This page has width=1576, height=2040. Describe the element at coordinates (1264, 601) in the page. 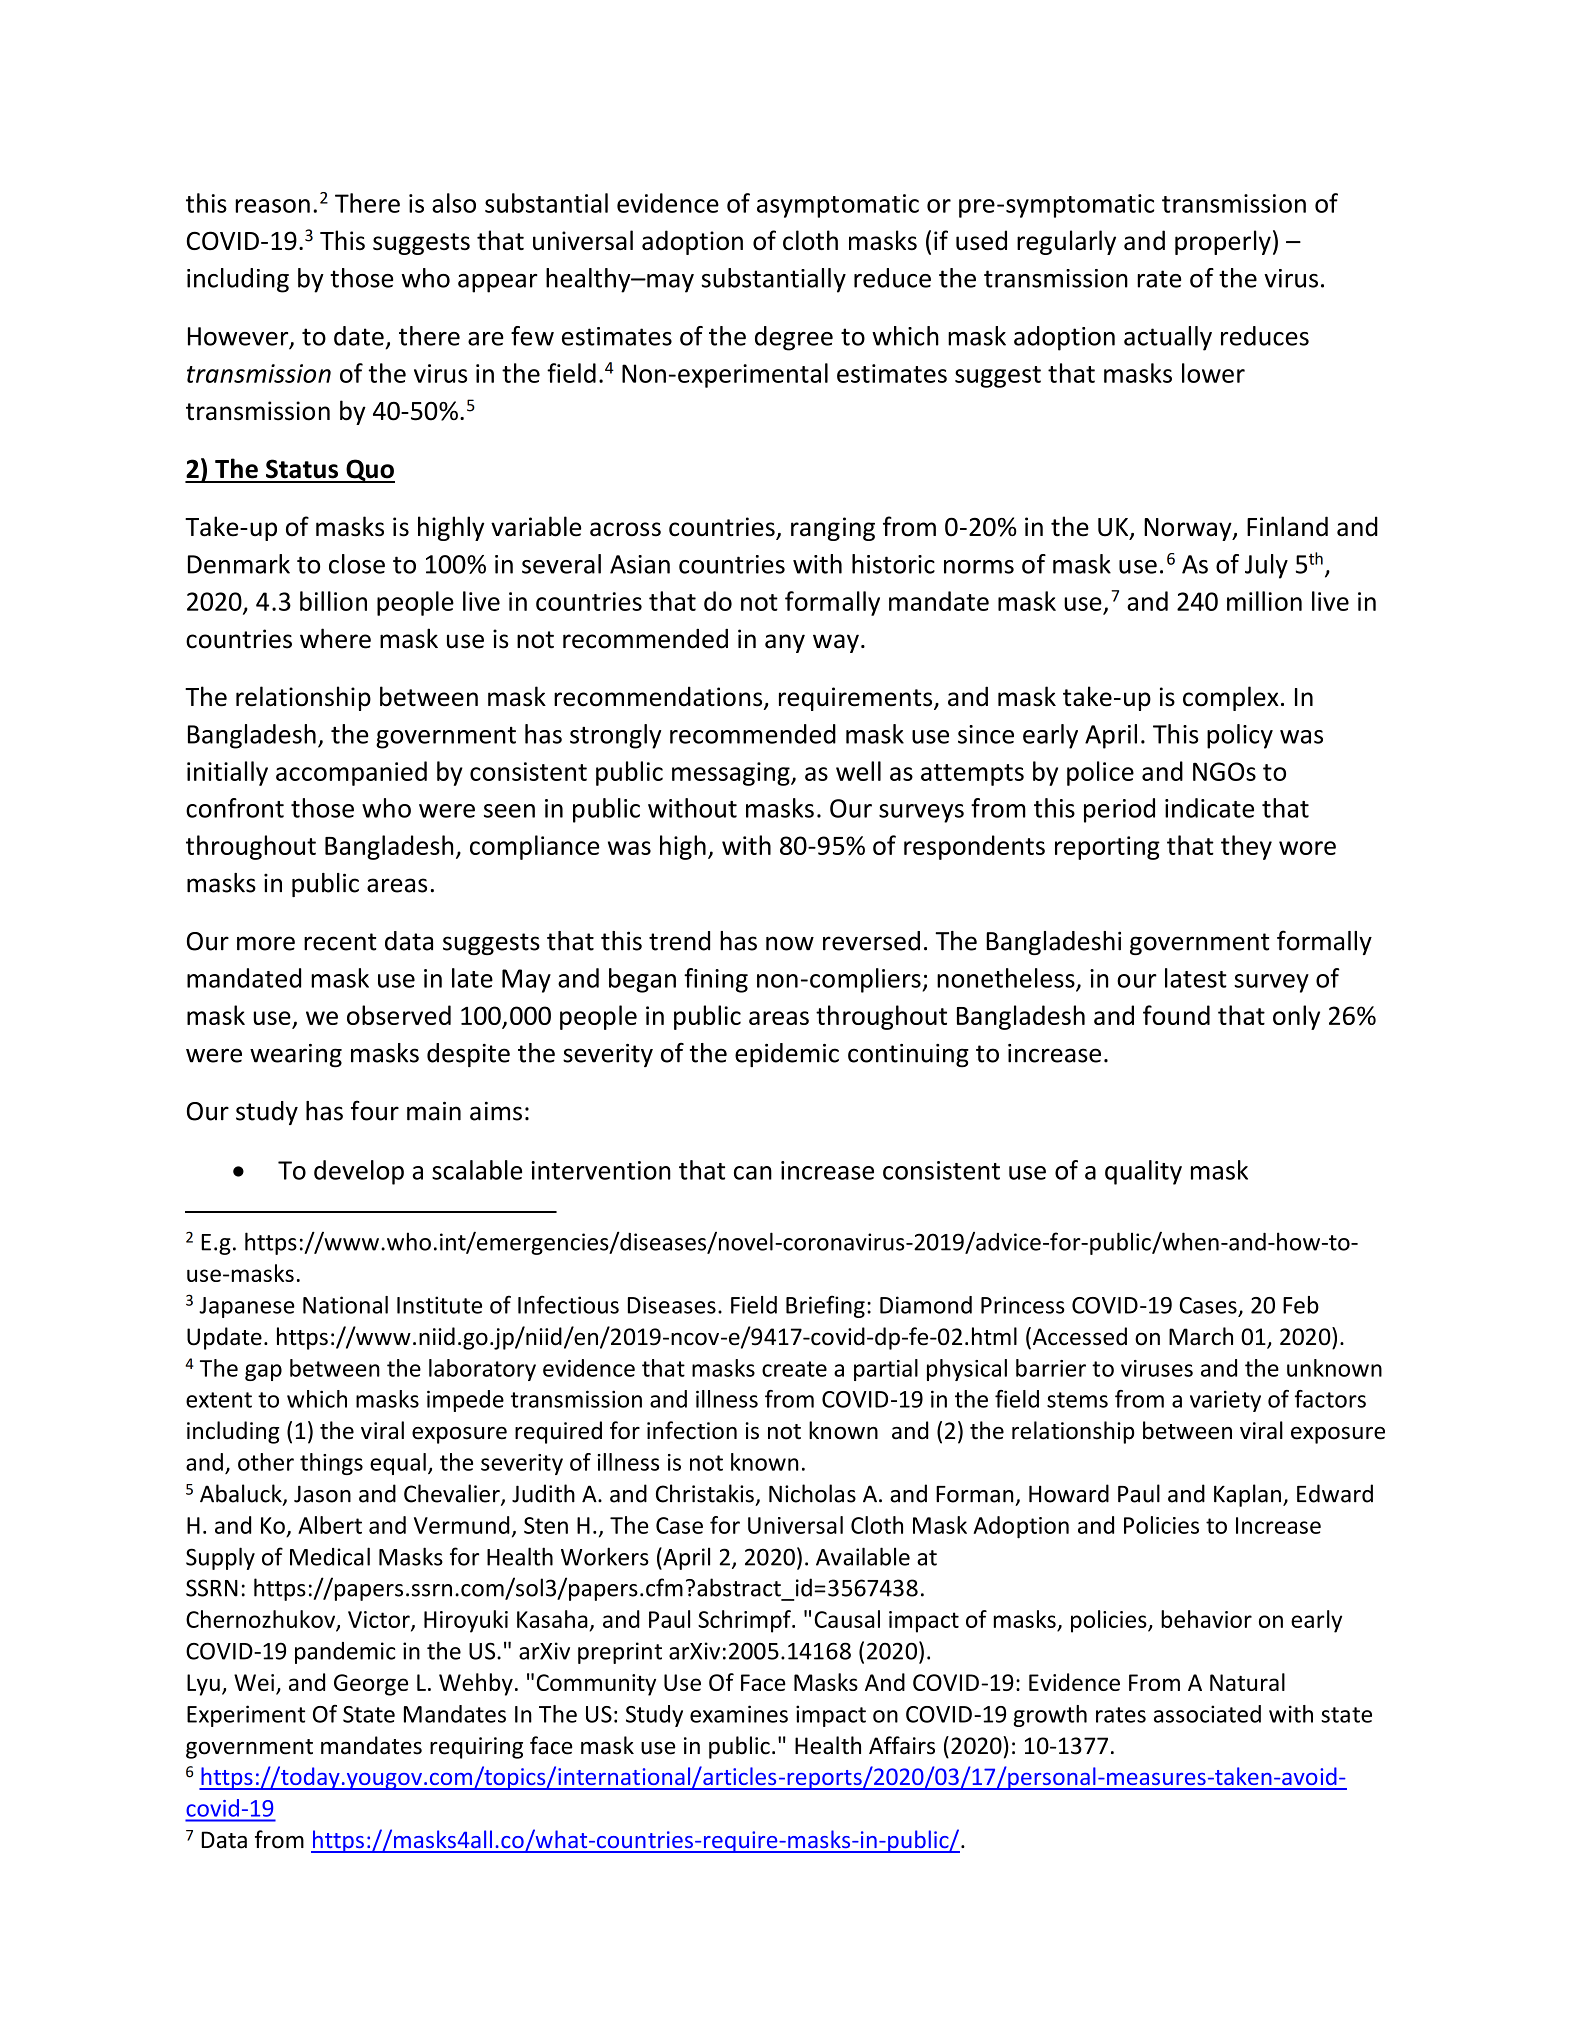

I see `million` at that location.
